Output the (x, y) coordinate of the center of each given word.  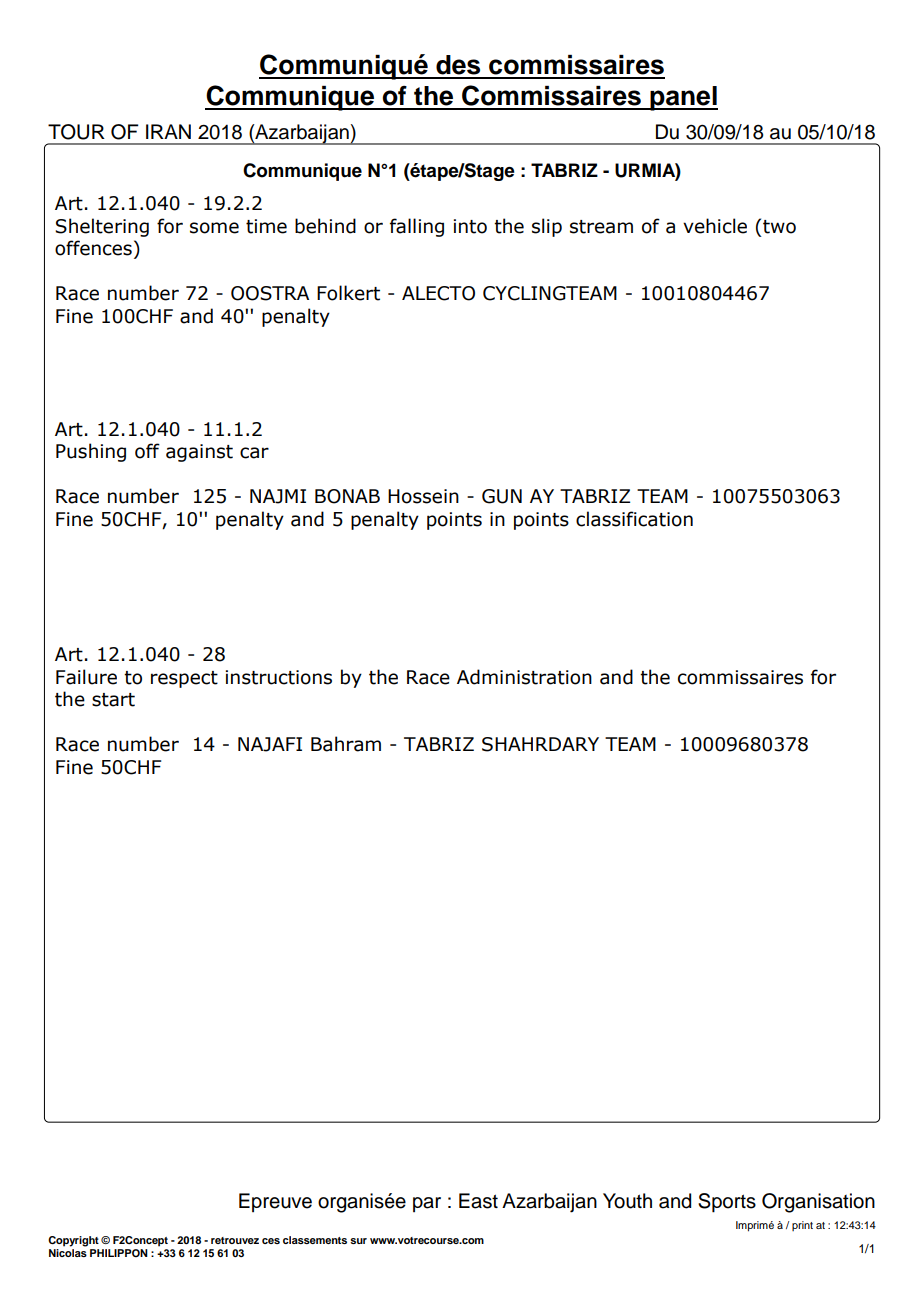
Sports (727, 1203)
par (427, 1204)
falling (417, 227)
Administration (524, 677)
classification (634, 519)
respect (184, 679)
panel (683, 98)
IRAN (168, 131)
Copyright (73, 1241)
